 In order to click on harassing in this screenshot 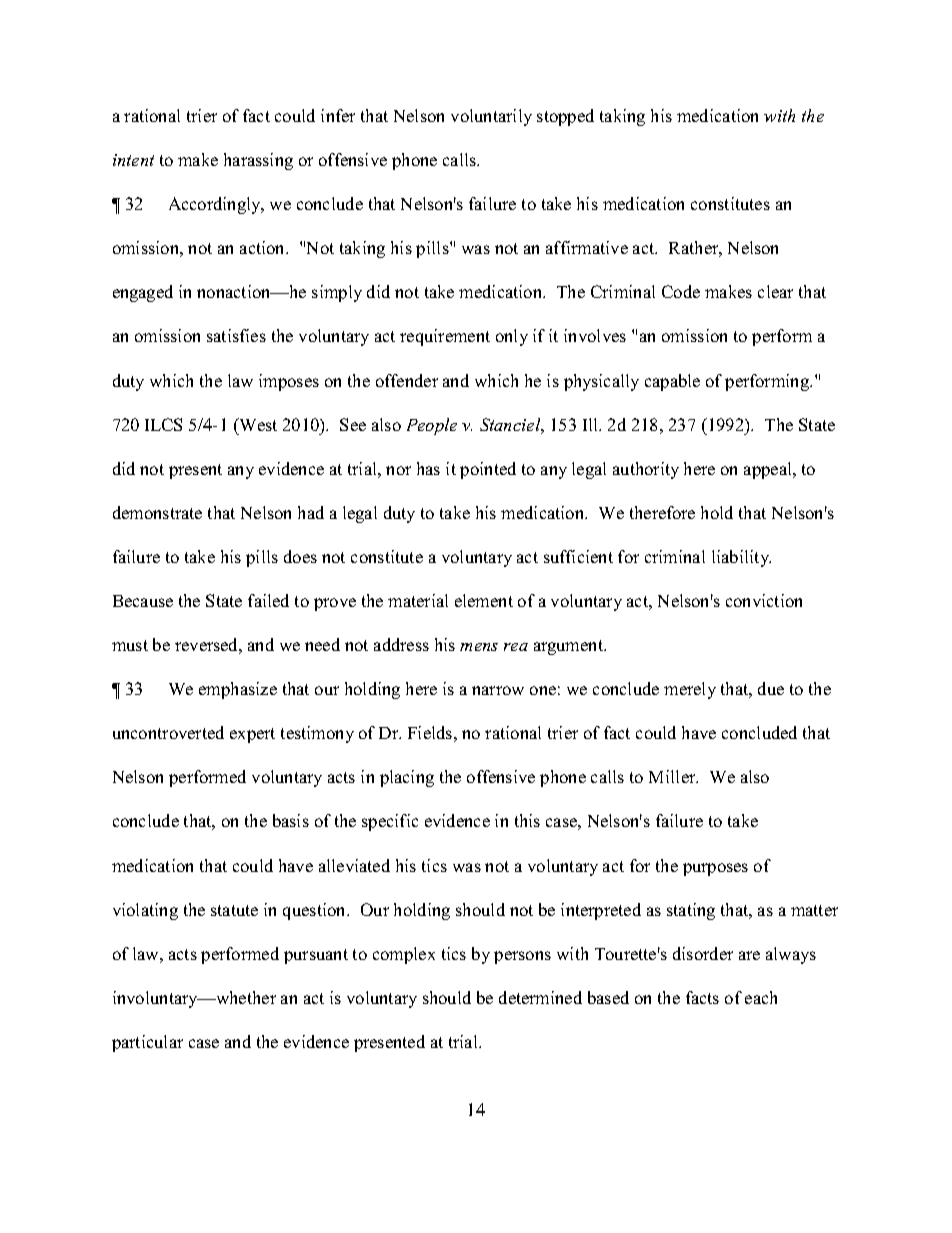, I will do `click(258, 161)`.
